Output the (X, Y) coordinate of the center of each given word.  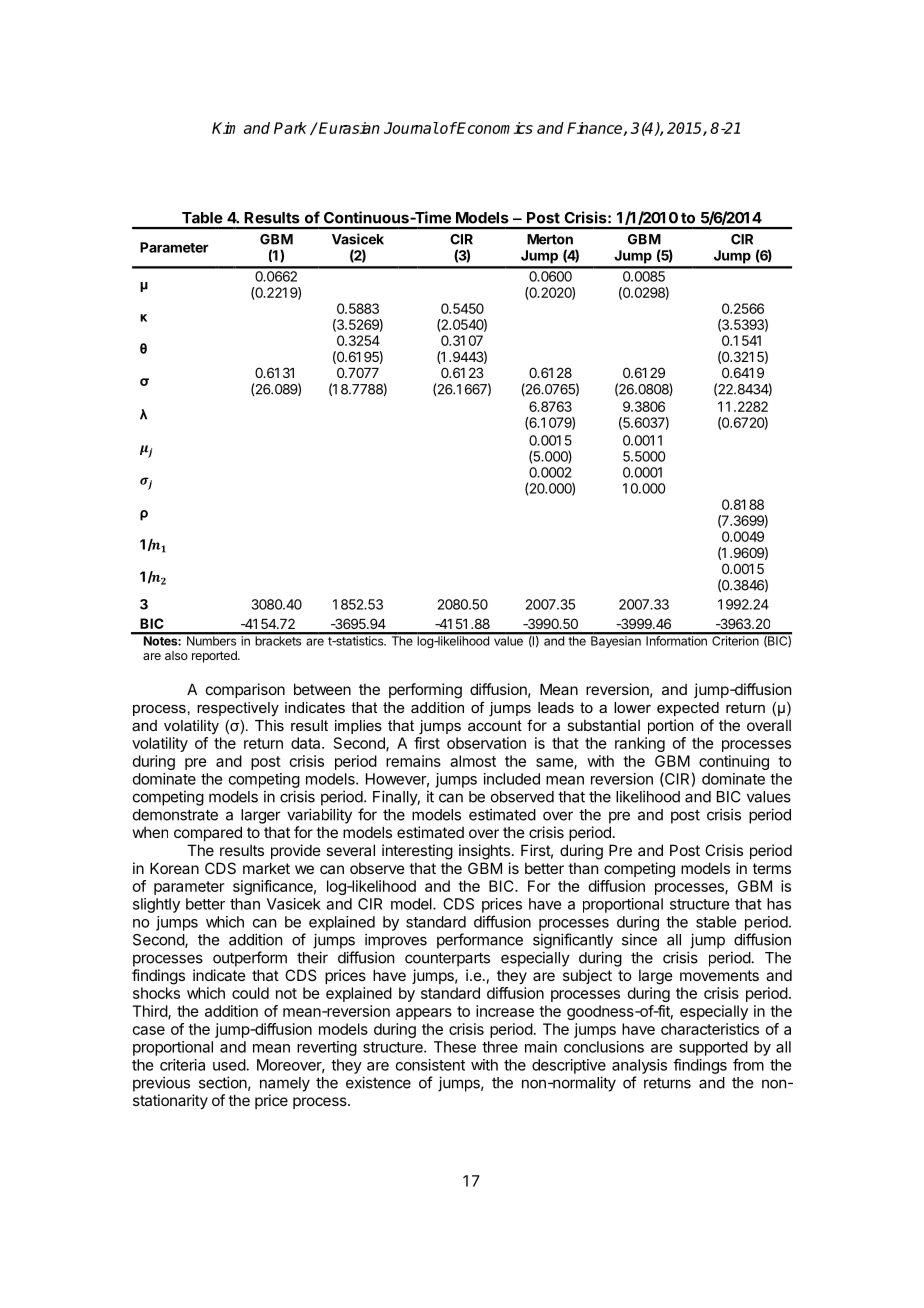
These (455, 1047)
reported (215, 657)
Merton (550, 239)
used (230, 1065)
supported (713, 1048)
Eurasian (348, 128)
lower (632, 707)
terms (772, 868)
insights (484, 852)
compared (208, 833)
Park (290, 128)
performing (425, 691)
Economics (494, 128)
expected (688, 709)
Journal (411, 128)
